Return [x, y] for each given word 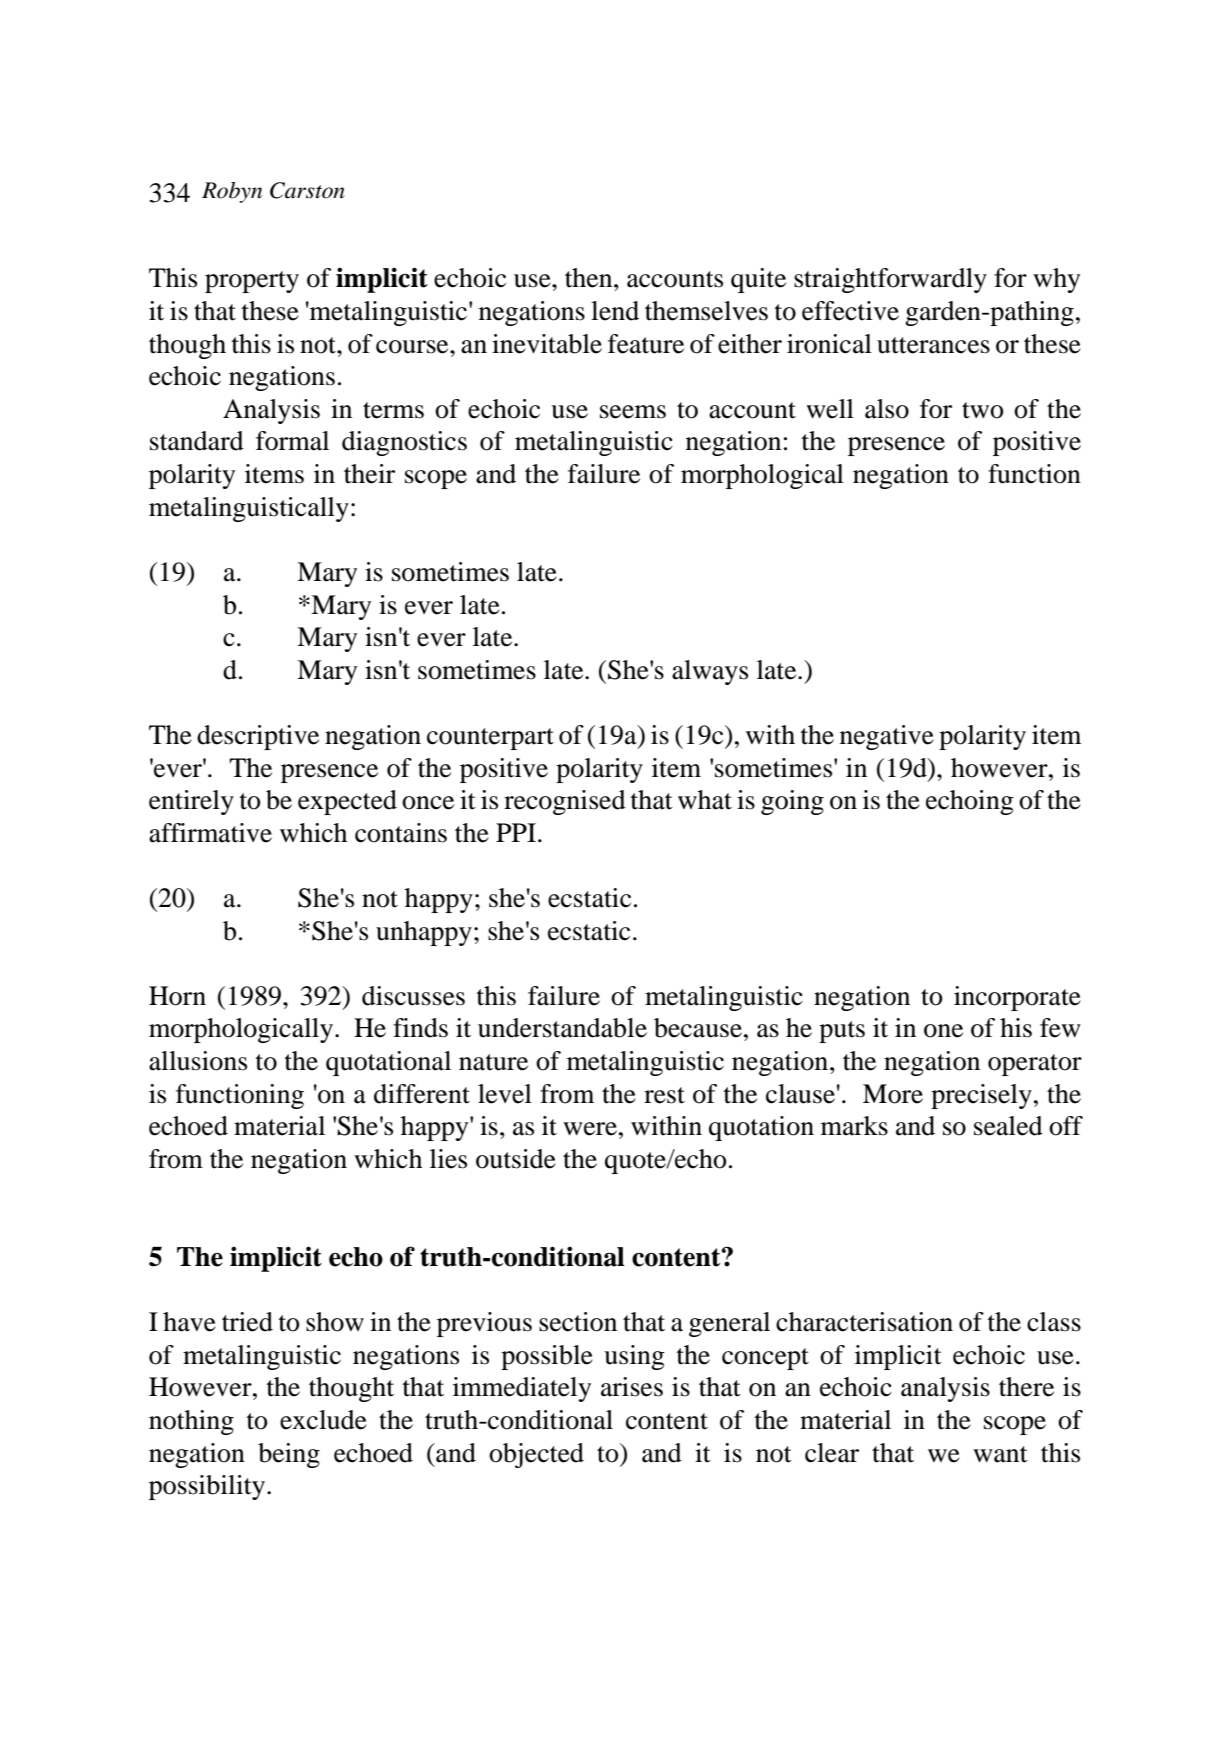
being [289, 1455]
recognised [565, 802]
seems [633, 412]
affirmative [210, 833]
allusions [198, 1061]
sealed [1008, 1126]
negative [887, 737]
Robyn [232, 192]
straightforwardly [890, 280]
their [369, 474]
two [983, 410]
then [590, 278]
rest [664, 1095]
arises [632, 1387]
